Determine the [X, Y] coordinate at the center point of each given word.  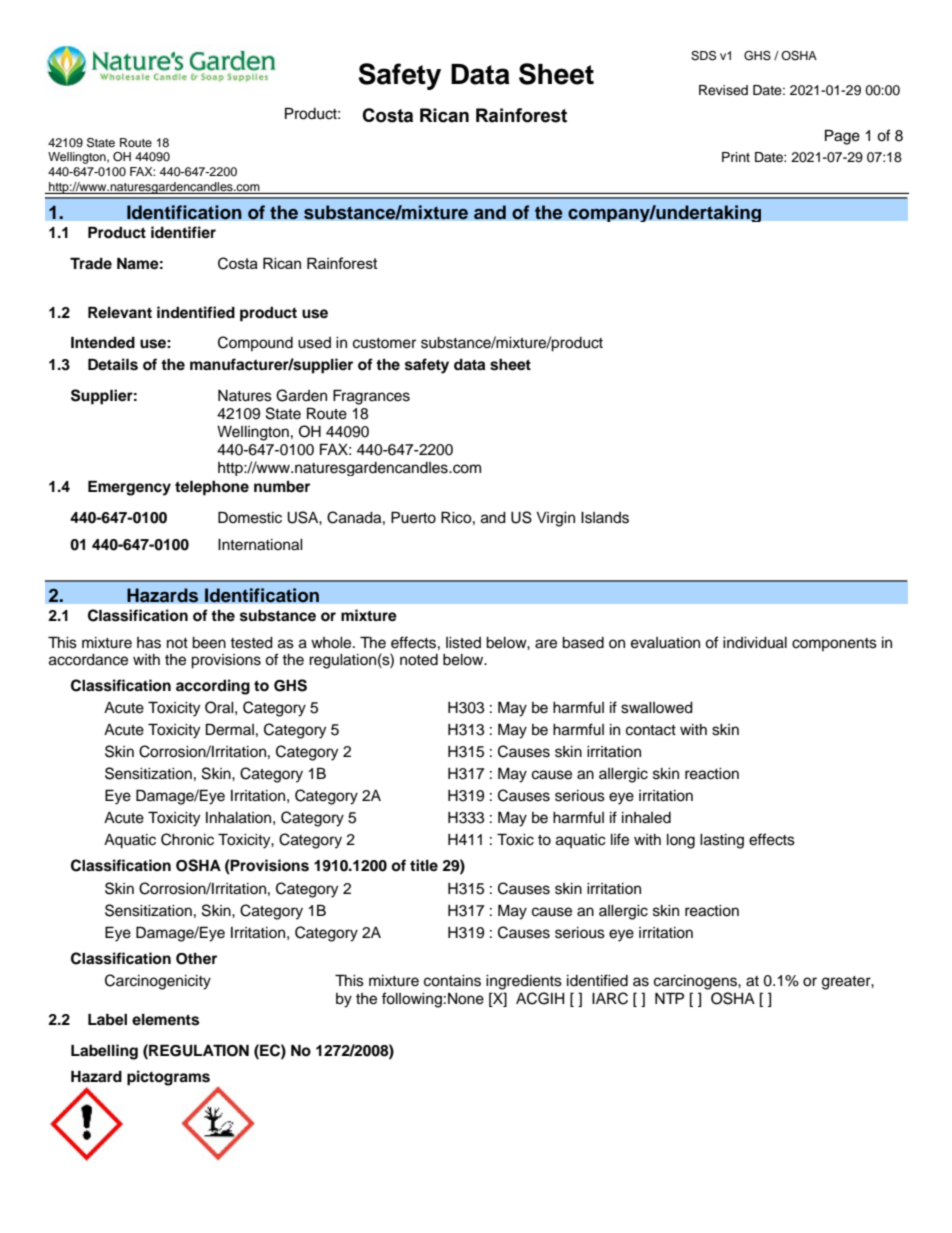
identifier [183, 232]
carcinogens [696, 982]
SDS [703, 56]
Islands [605, 518]
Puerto [413, 517]
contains [452, 981]
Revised [723, 90]
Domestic [250, 517]
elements [165, 1020]
